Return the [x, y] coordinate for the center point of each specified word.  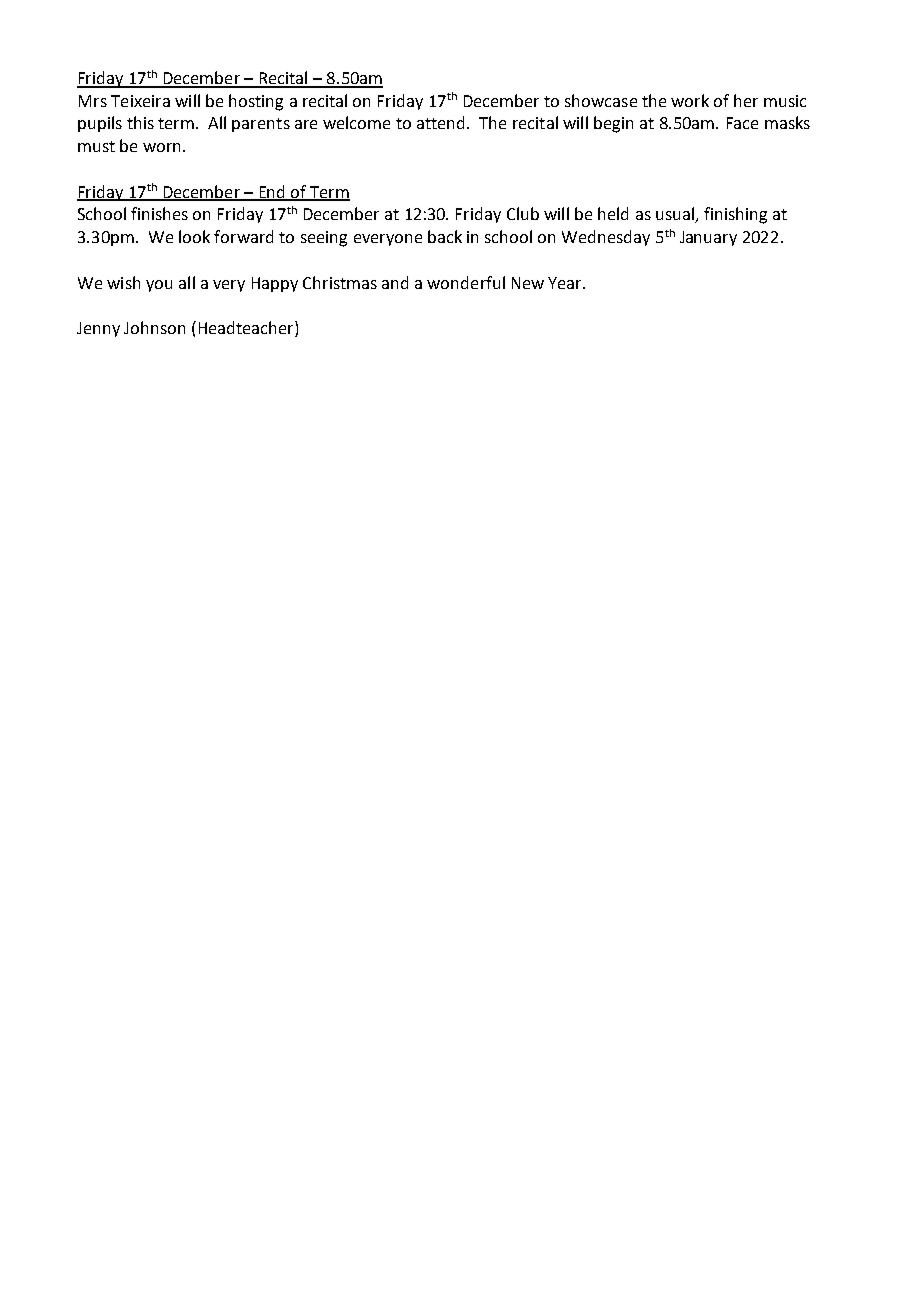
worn [161, 147]
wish [123, 282]
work [690, 100]
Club [523, 213]
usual [676, 215]
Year [566, 283]
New [528, 283]
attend [440, 122]
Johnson [154, 327]
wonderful [466, 282]
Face [742, 123]
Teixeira [140, 101]
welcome [356, 122]
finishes [159, 213]
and [395, 282]
